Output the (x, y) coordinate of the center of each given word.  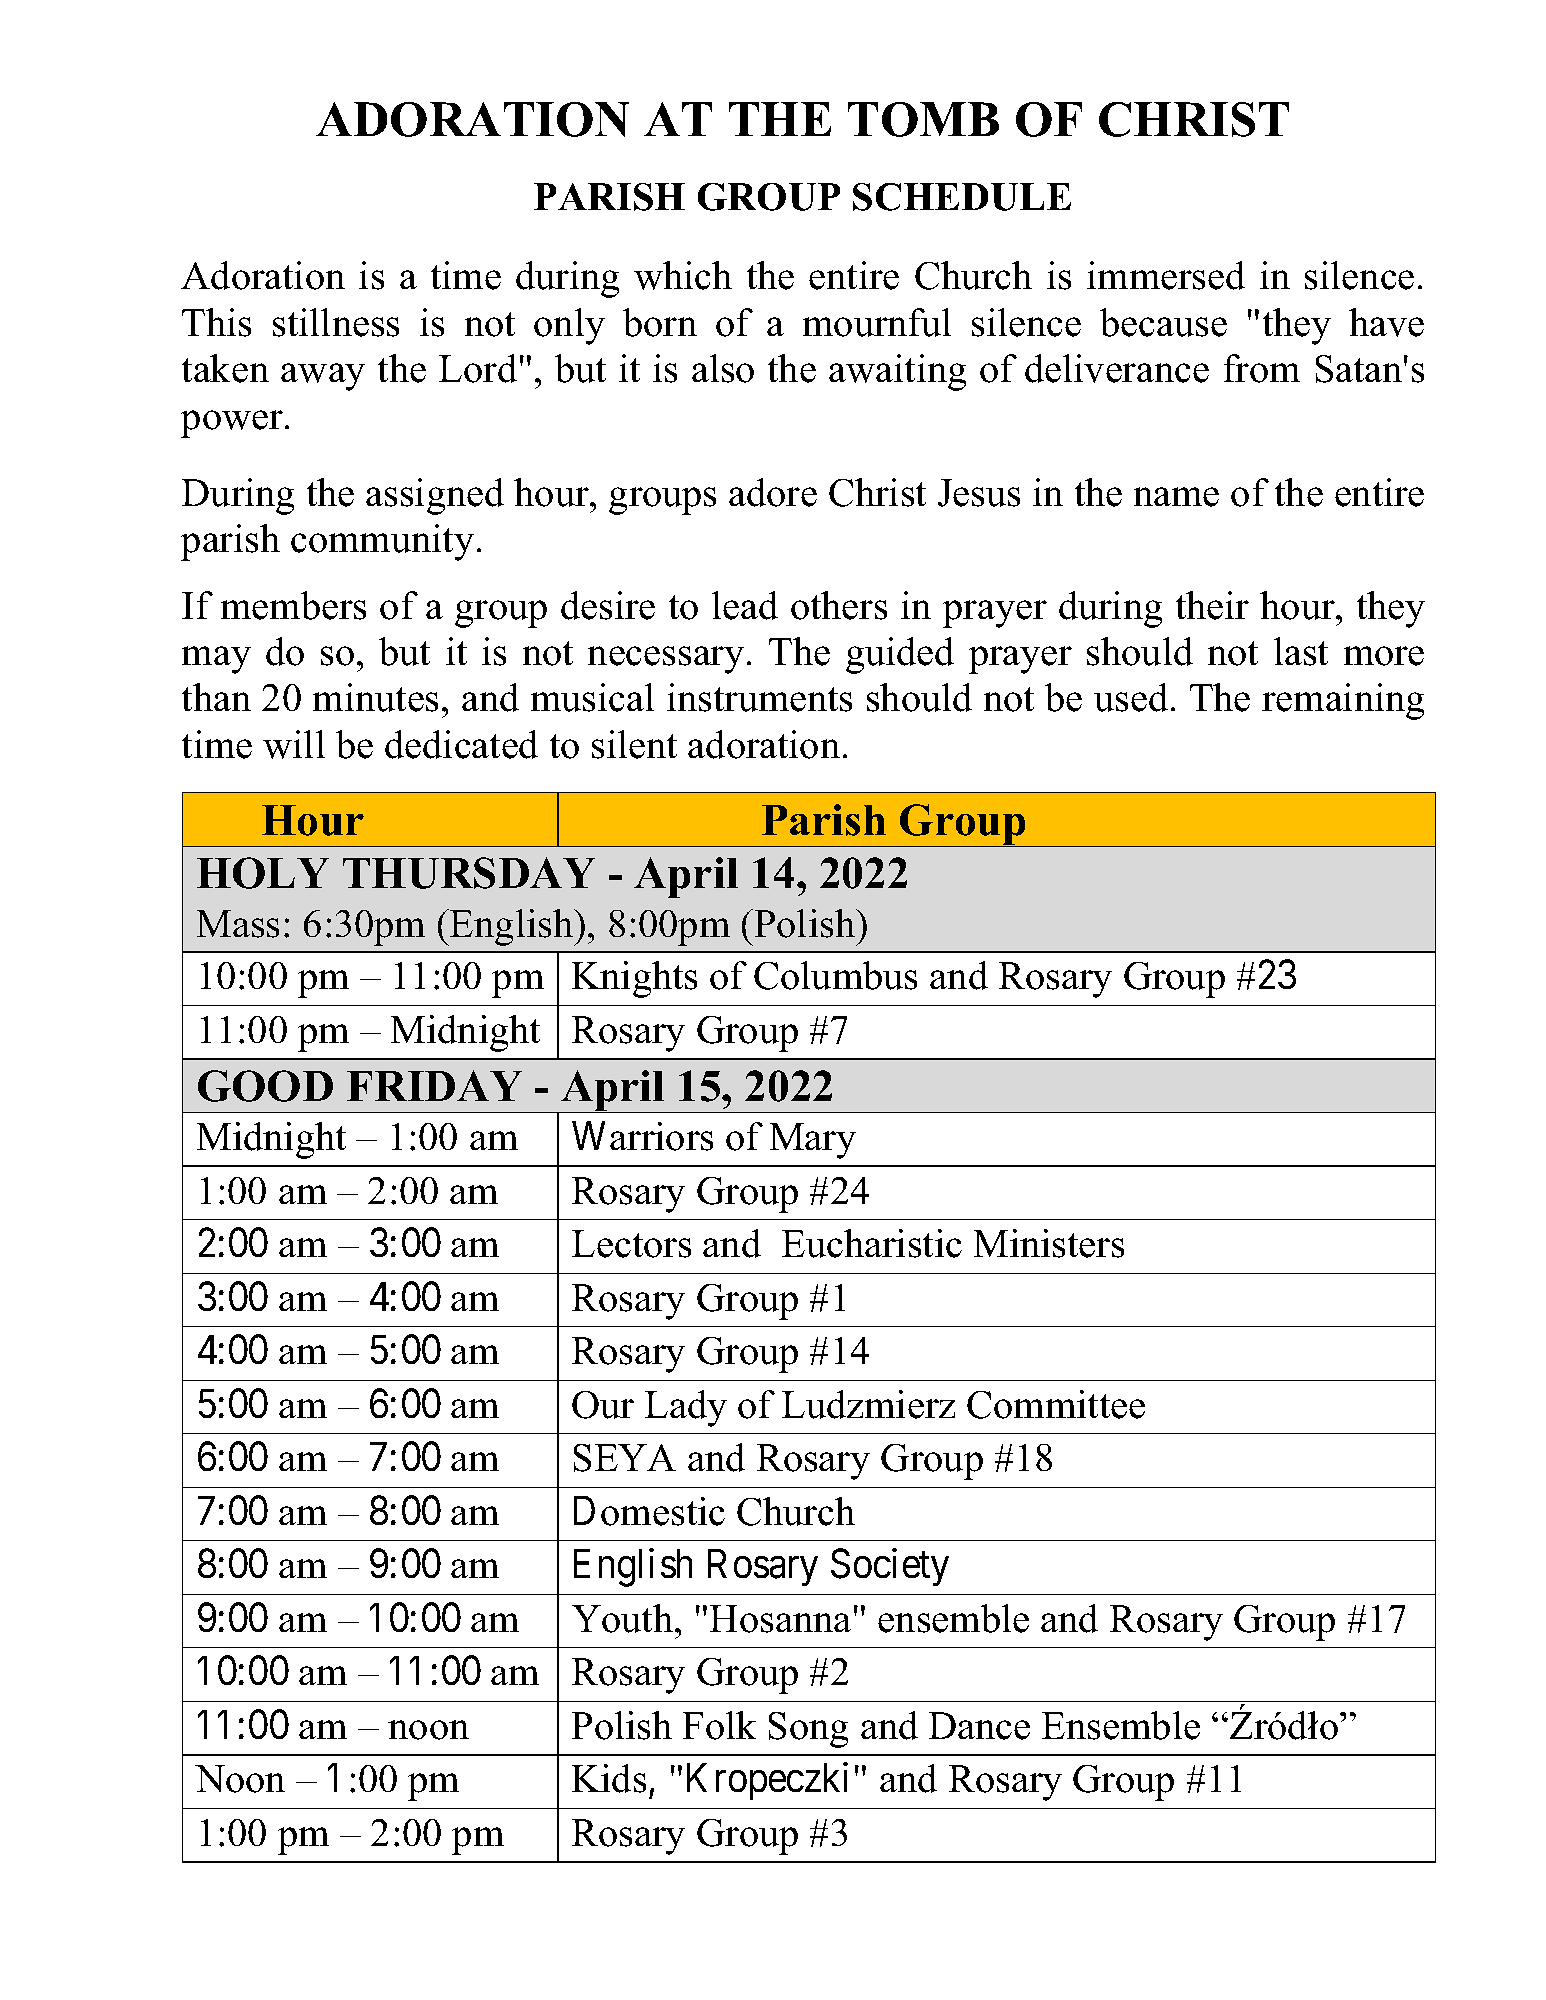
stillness (336, 322)
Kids (609, 1778)
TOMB (923, 119)
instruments (759, 697)
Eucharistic (872, 1243)
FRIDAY (434, 1085)
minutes (375, 697)
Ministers (1049, 1243)
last (1301, 651)
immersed (1166, 275)
